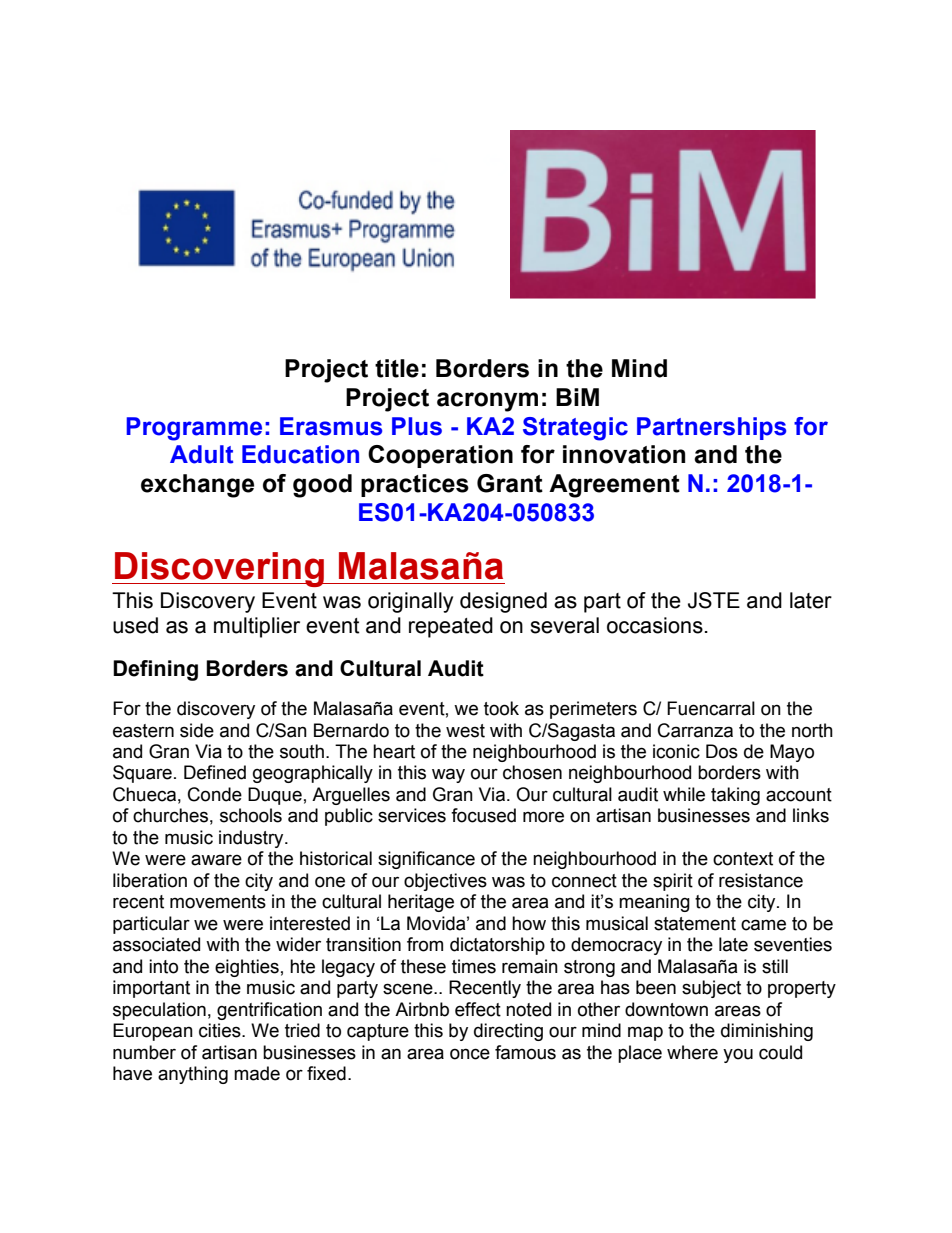 The height and width of the document is (1233, 952). Describe the element at coordinates (412, 815) in the document. I see `services` at that location.
